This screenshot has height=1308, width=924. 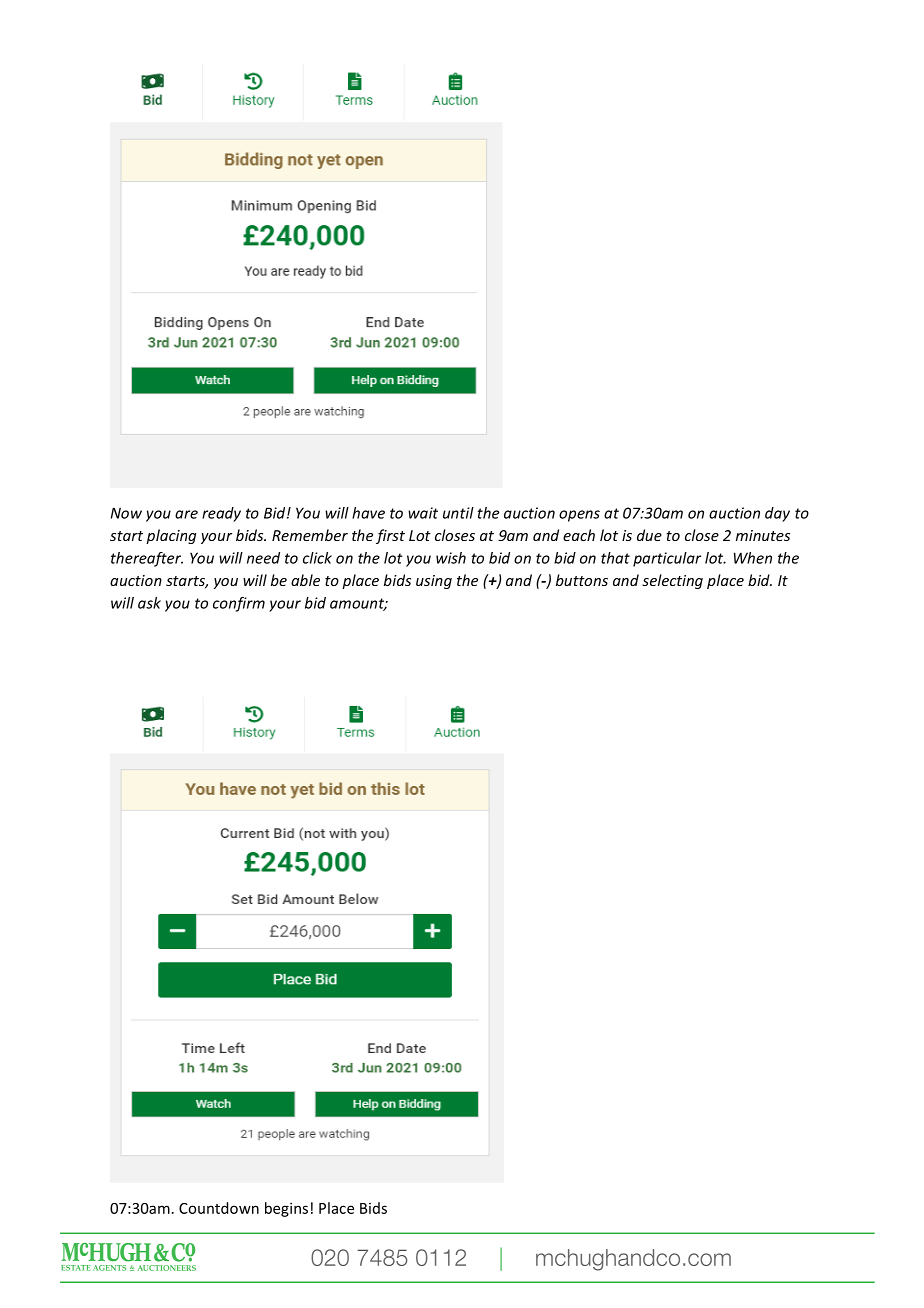 What do you see at coordinates (286, 1209) in the screenshot?
I see `begins` at bounding box center [286, 1209].
